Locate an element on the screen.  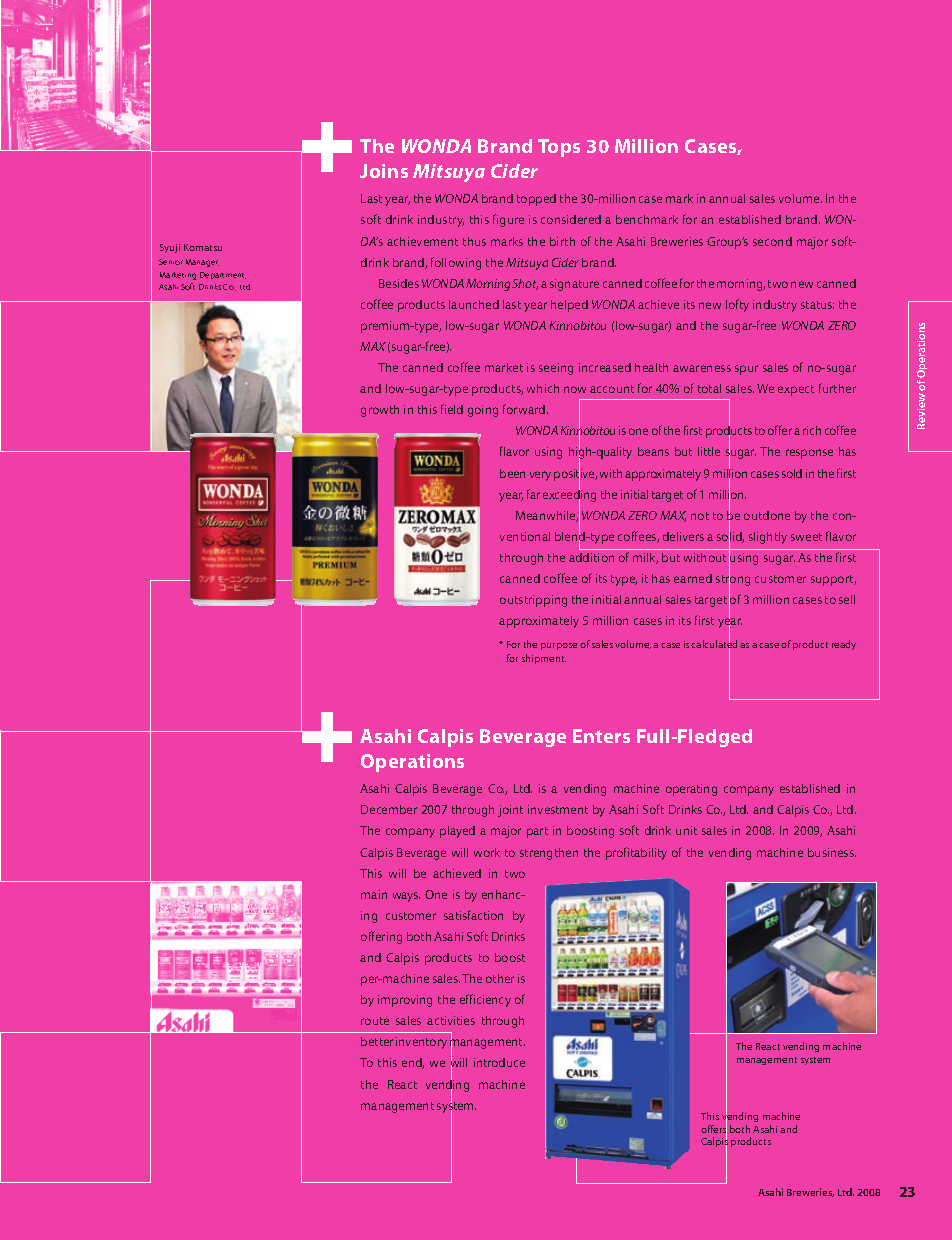
sold is located at coordinates (792, 473).
